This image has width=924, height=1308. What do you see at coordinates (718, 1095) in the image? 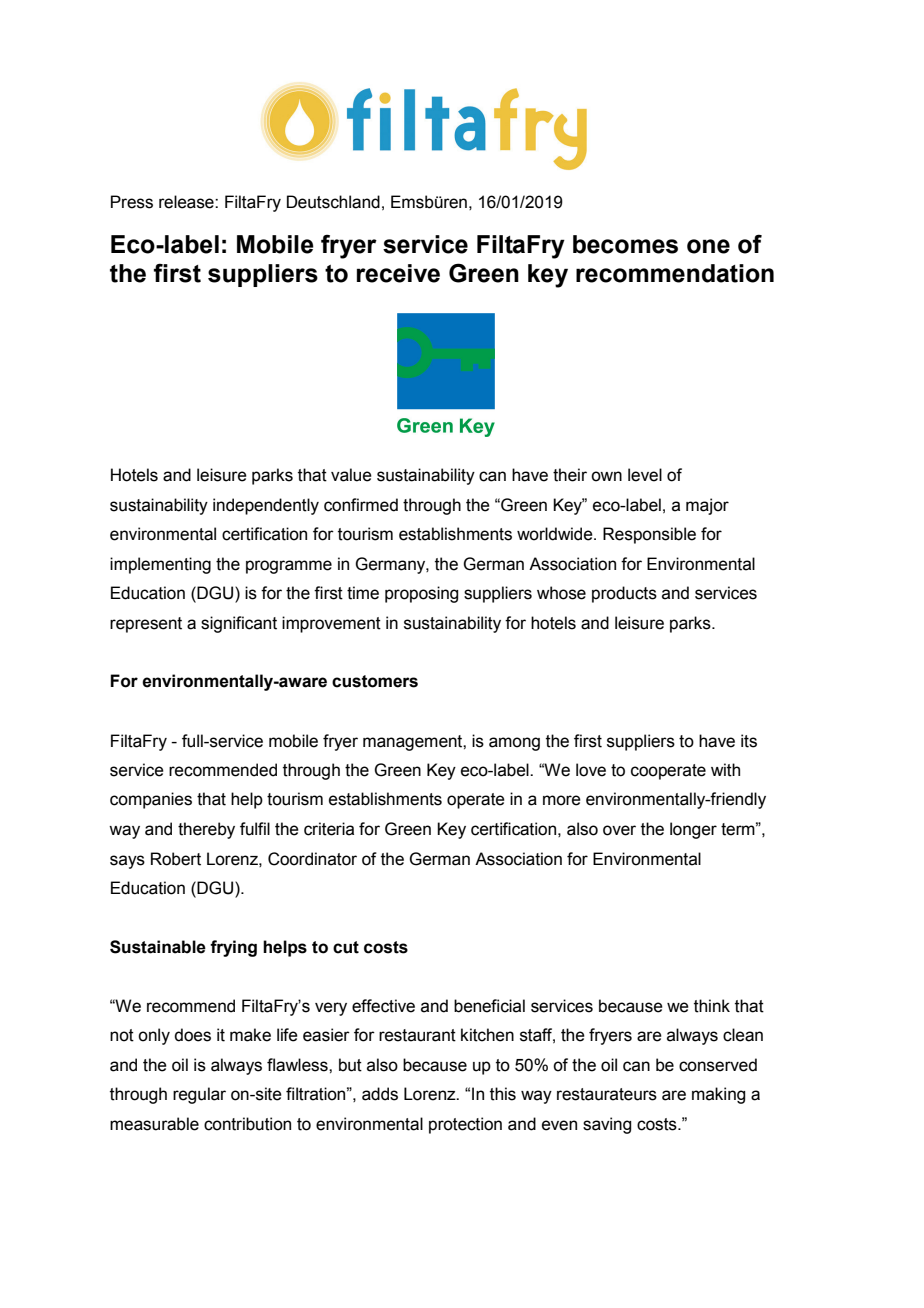
I see `making` at bounding box center [718, 1095].
